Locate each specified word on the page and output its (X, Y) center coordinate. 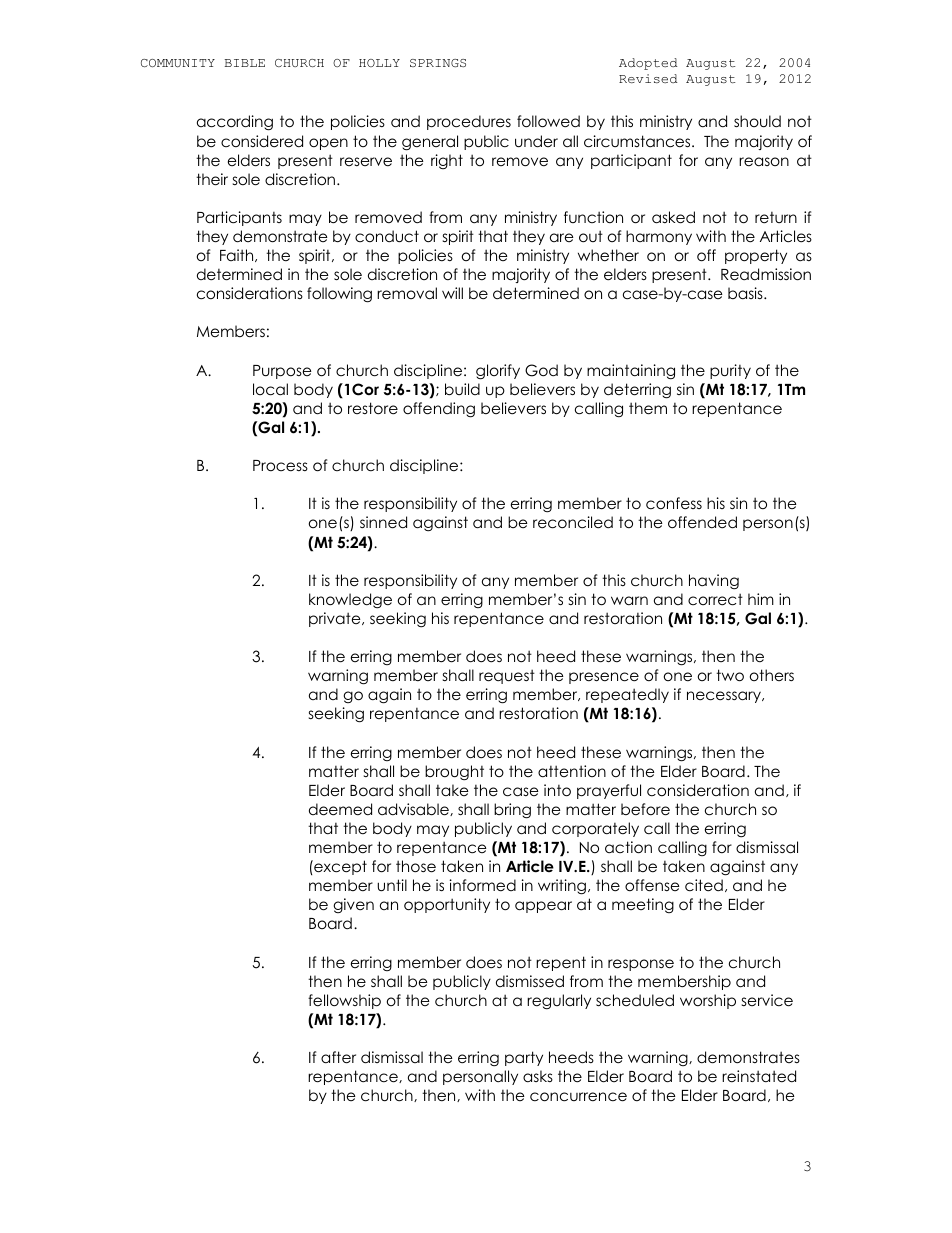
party (524, 1058)
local (270, 389)
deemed (340, 809)
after (338, 1057)
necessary (725, 697)
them (648, 408)
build (462, 389)
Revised (648, 78)
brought (454, 773)
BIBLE (245, 63)
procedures (469, 122)
